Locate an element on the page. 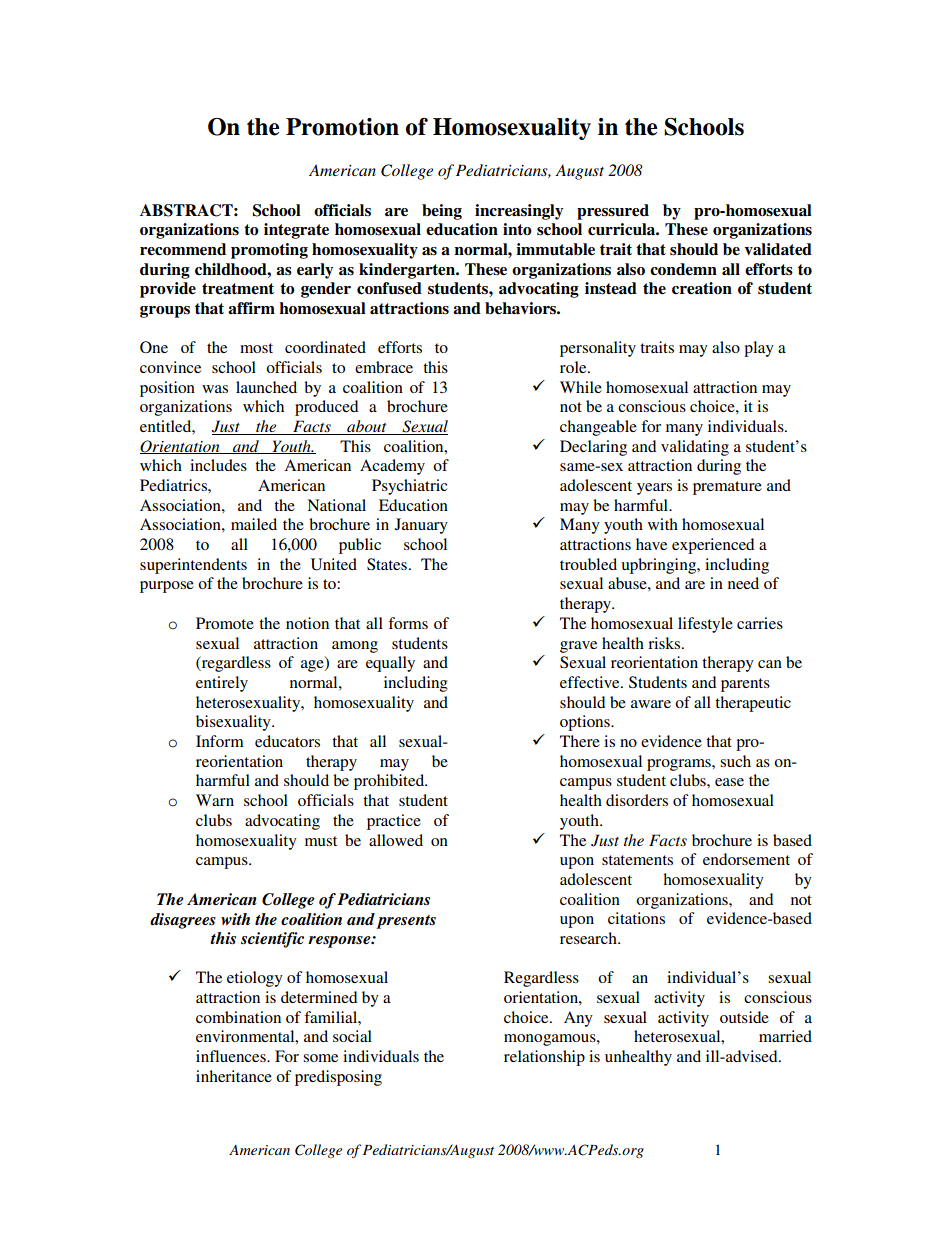 The width and height of the page is (952, 1233). Promotion is located at coordinates (342, 127).
